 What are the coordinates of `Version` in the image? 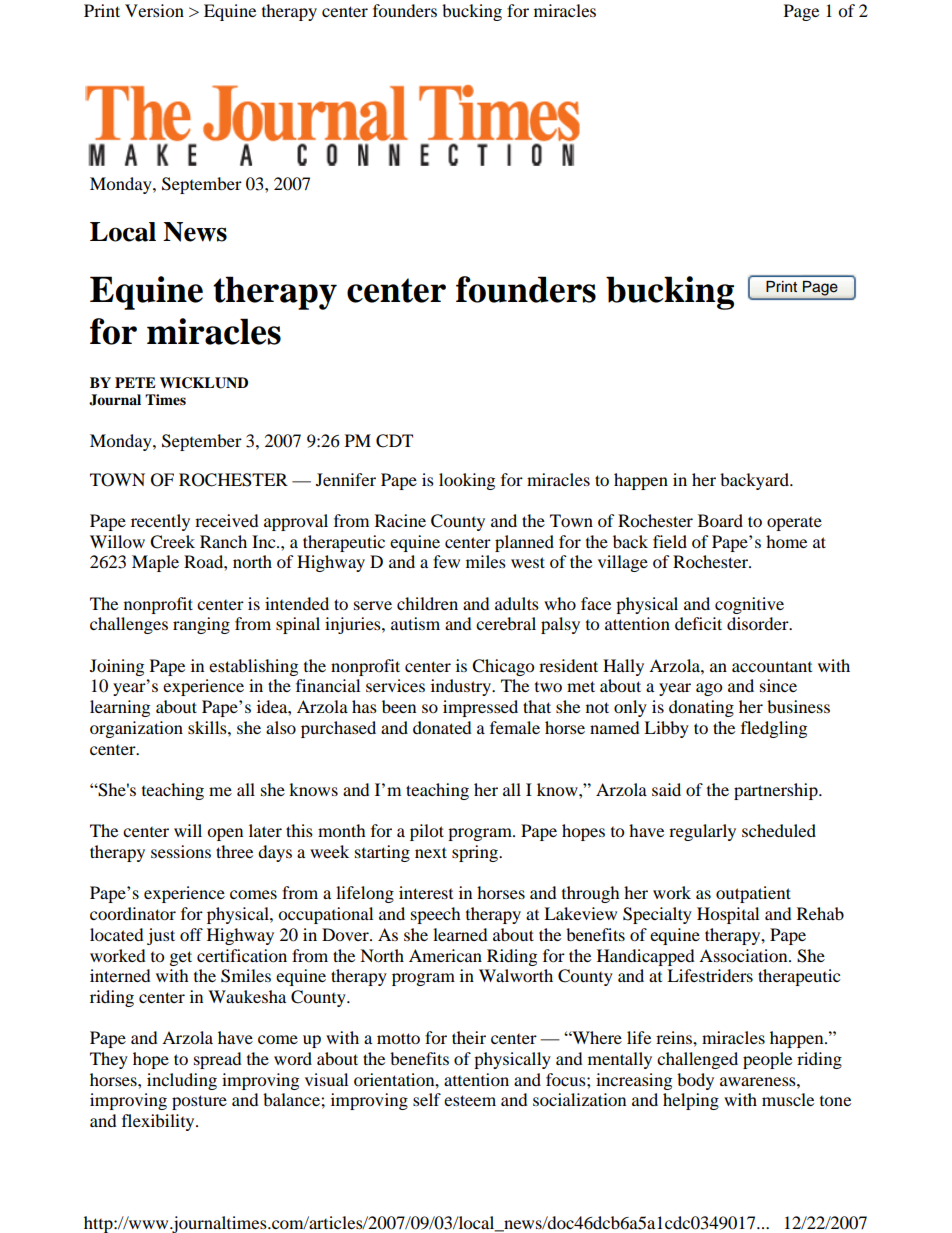 It's located at (154, 10).
